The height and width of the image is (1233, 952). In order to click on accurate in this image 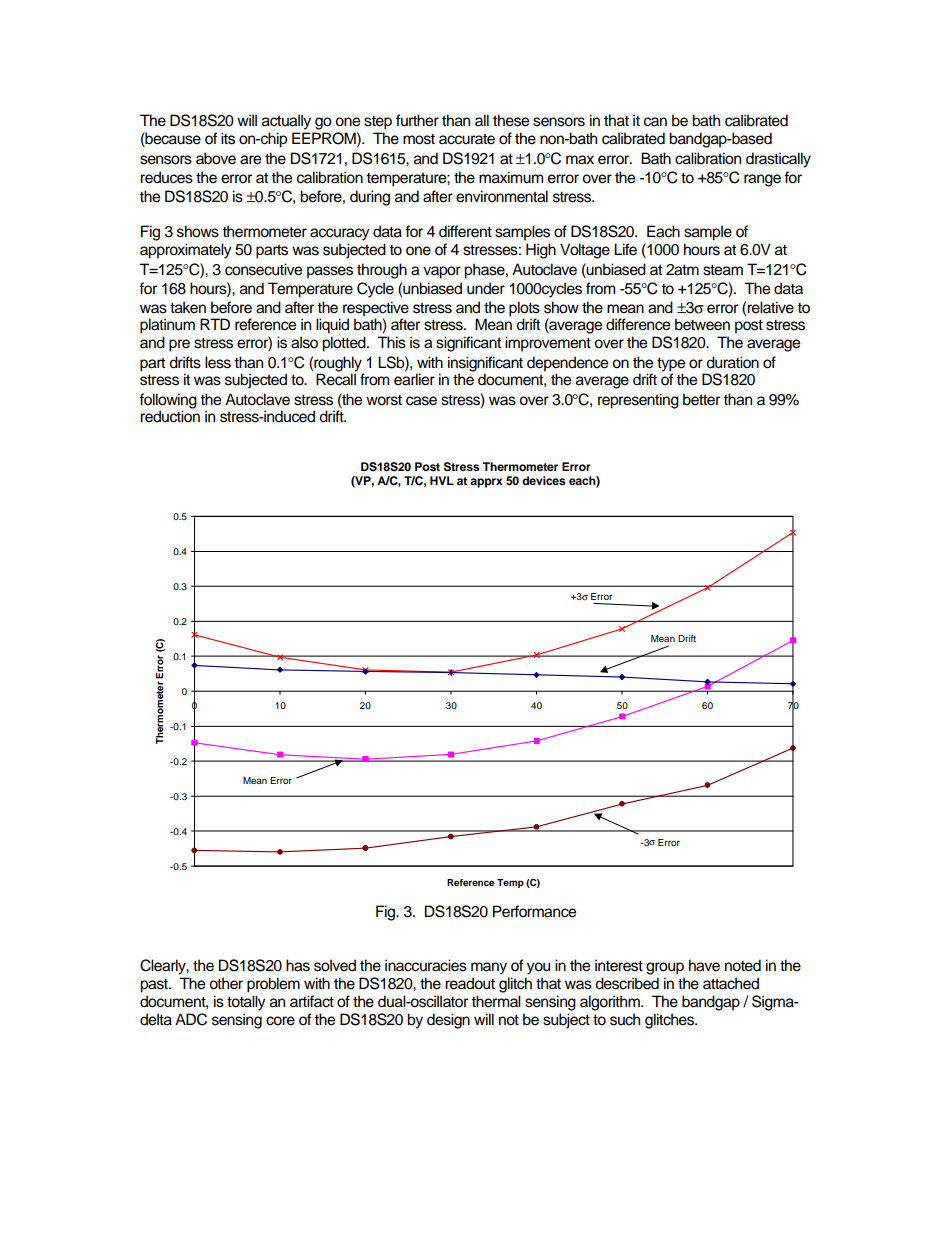, I will do `click(467, 139)`.
